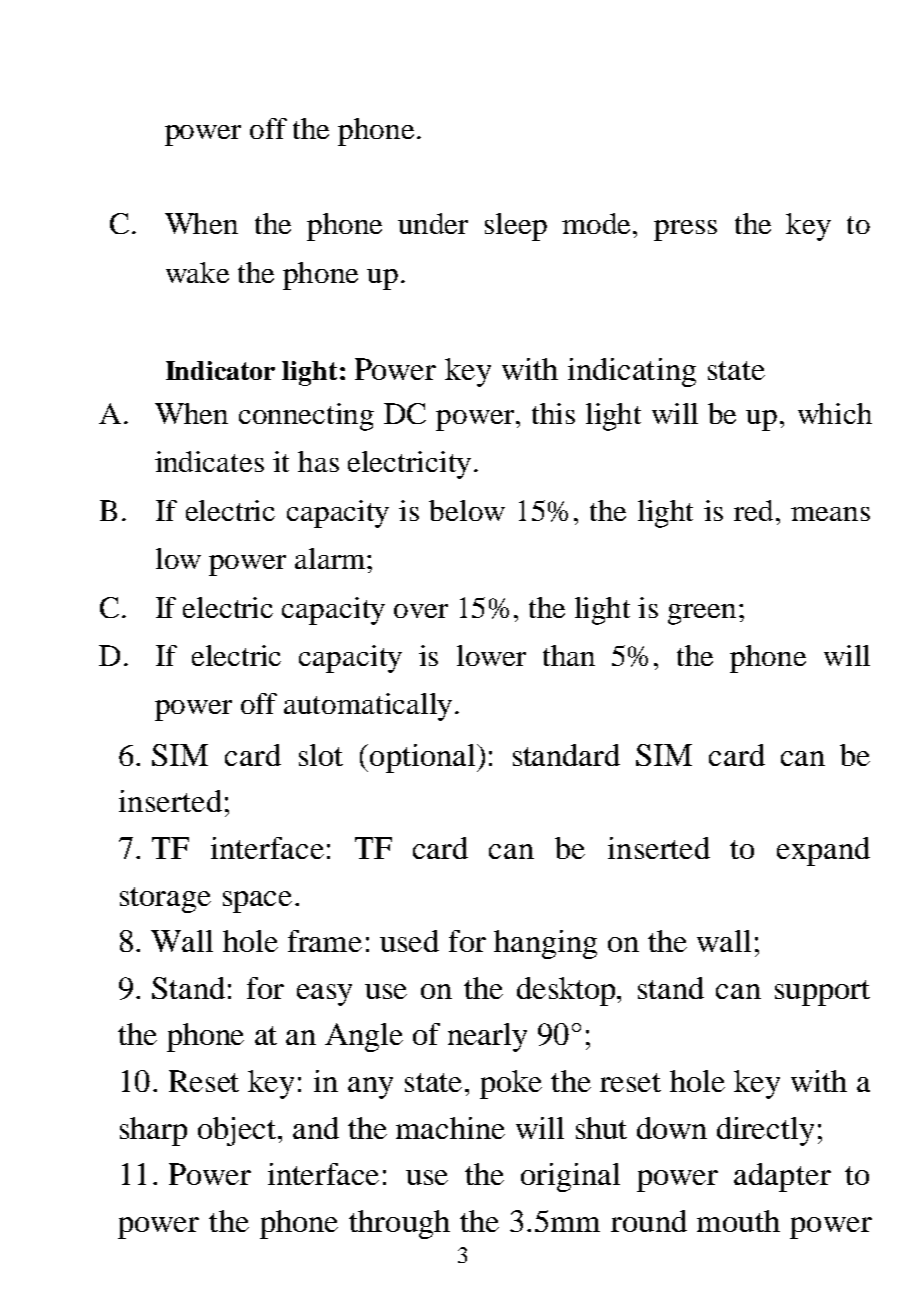 Image resolution: width=924 pixels, height=1311 pixels. I want to click on press, so click(685, 230).
